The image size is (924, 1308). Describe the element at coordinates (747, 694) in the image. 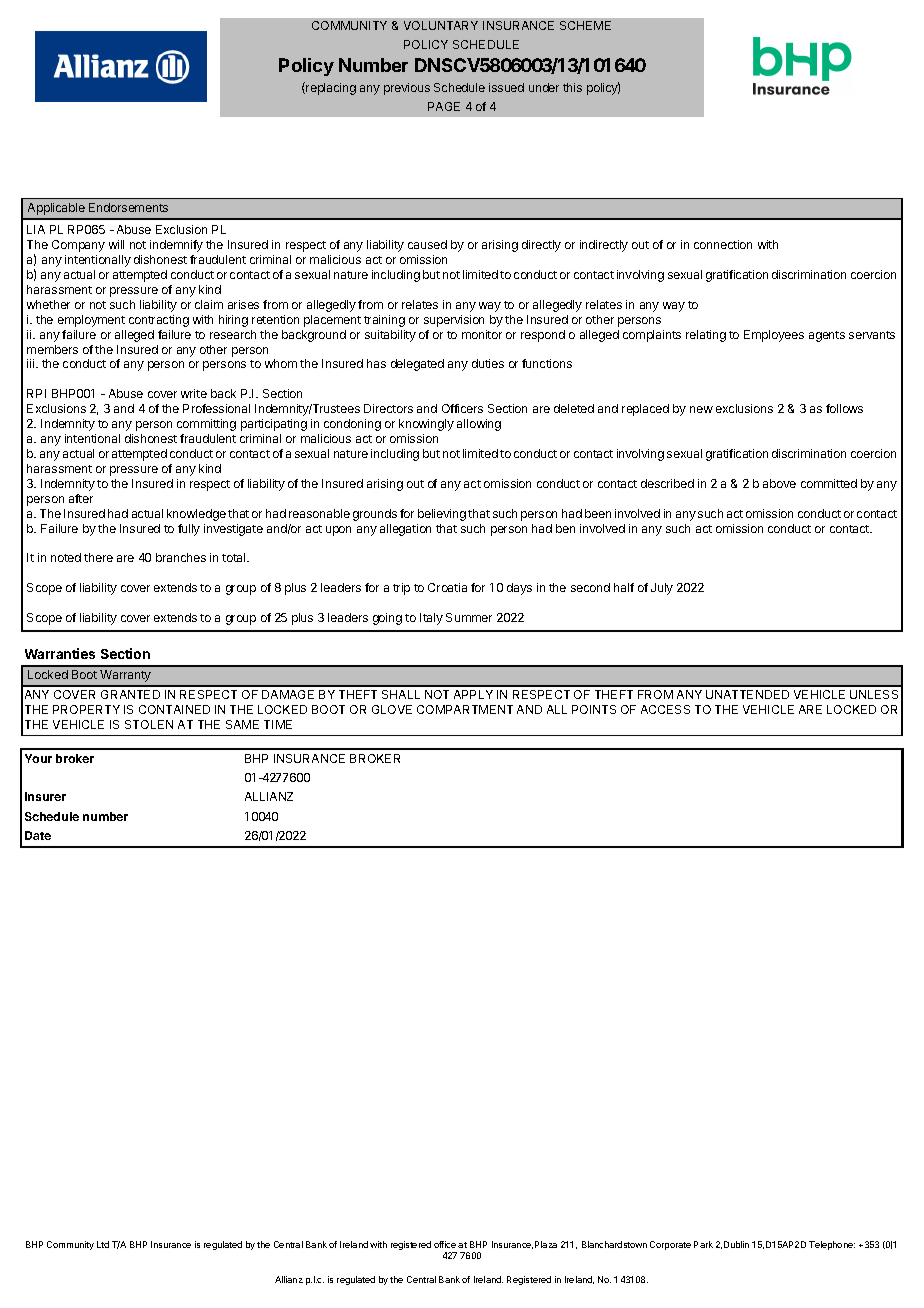

I see `UNATTENDED` at that location.
